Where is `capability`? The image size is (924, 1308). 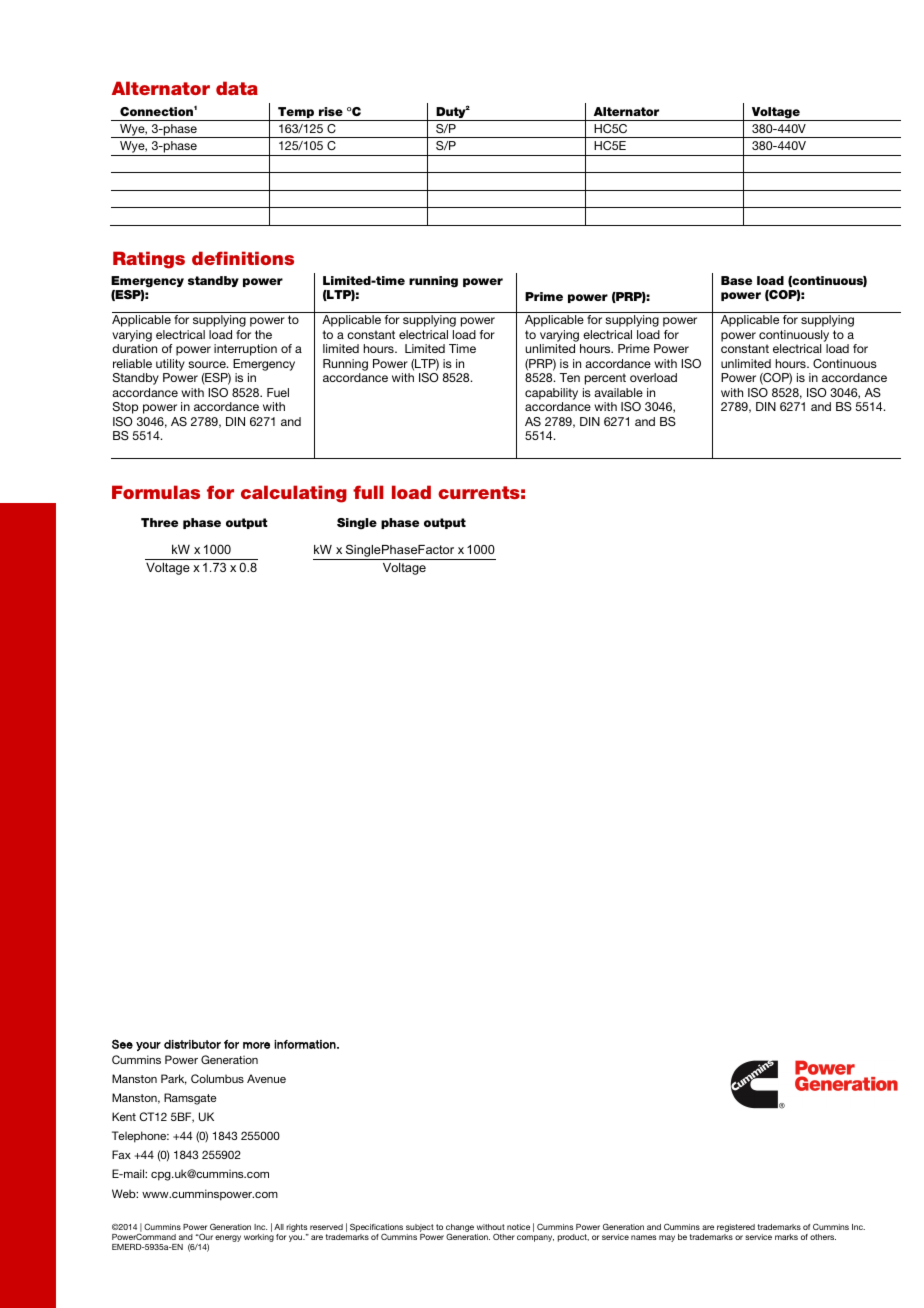
capability is located at coordinates (551, 394).
